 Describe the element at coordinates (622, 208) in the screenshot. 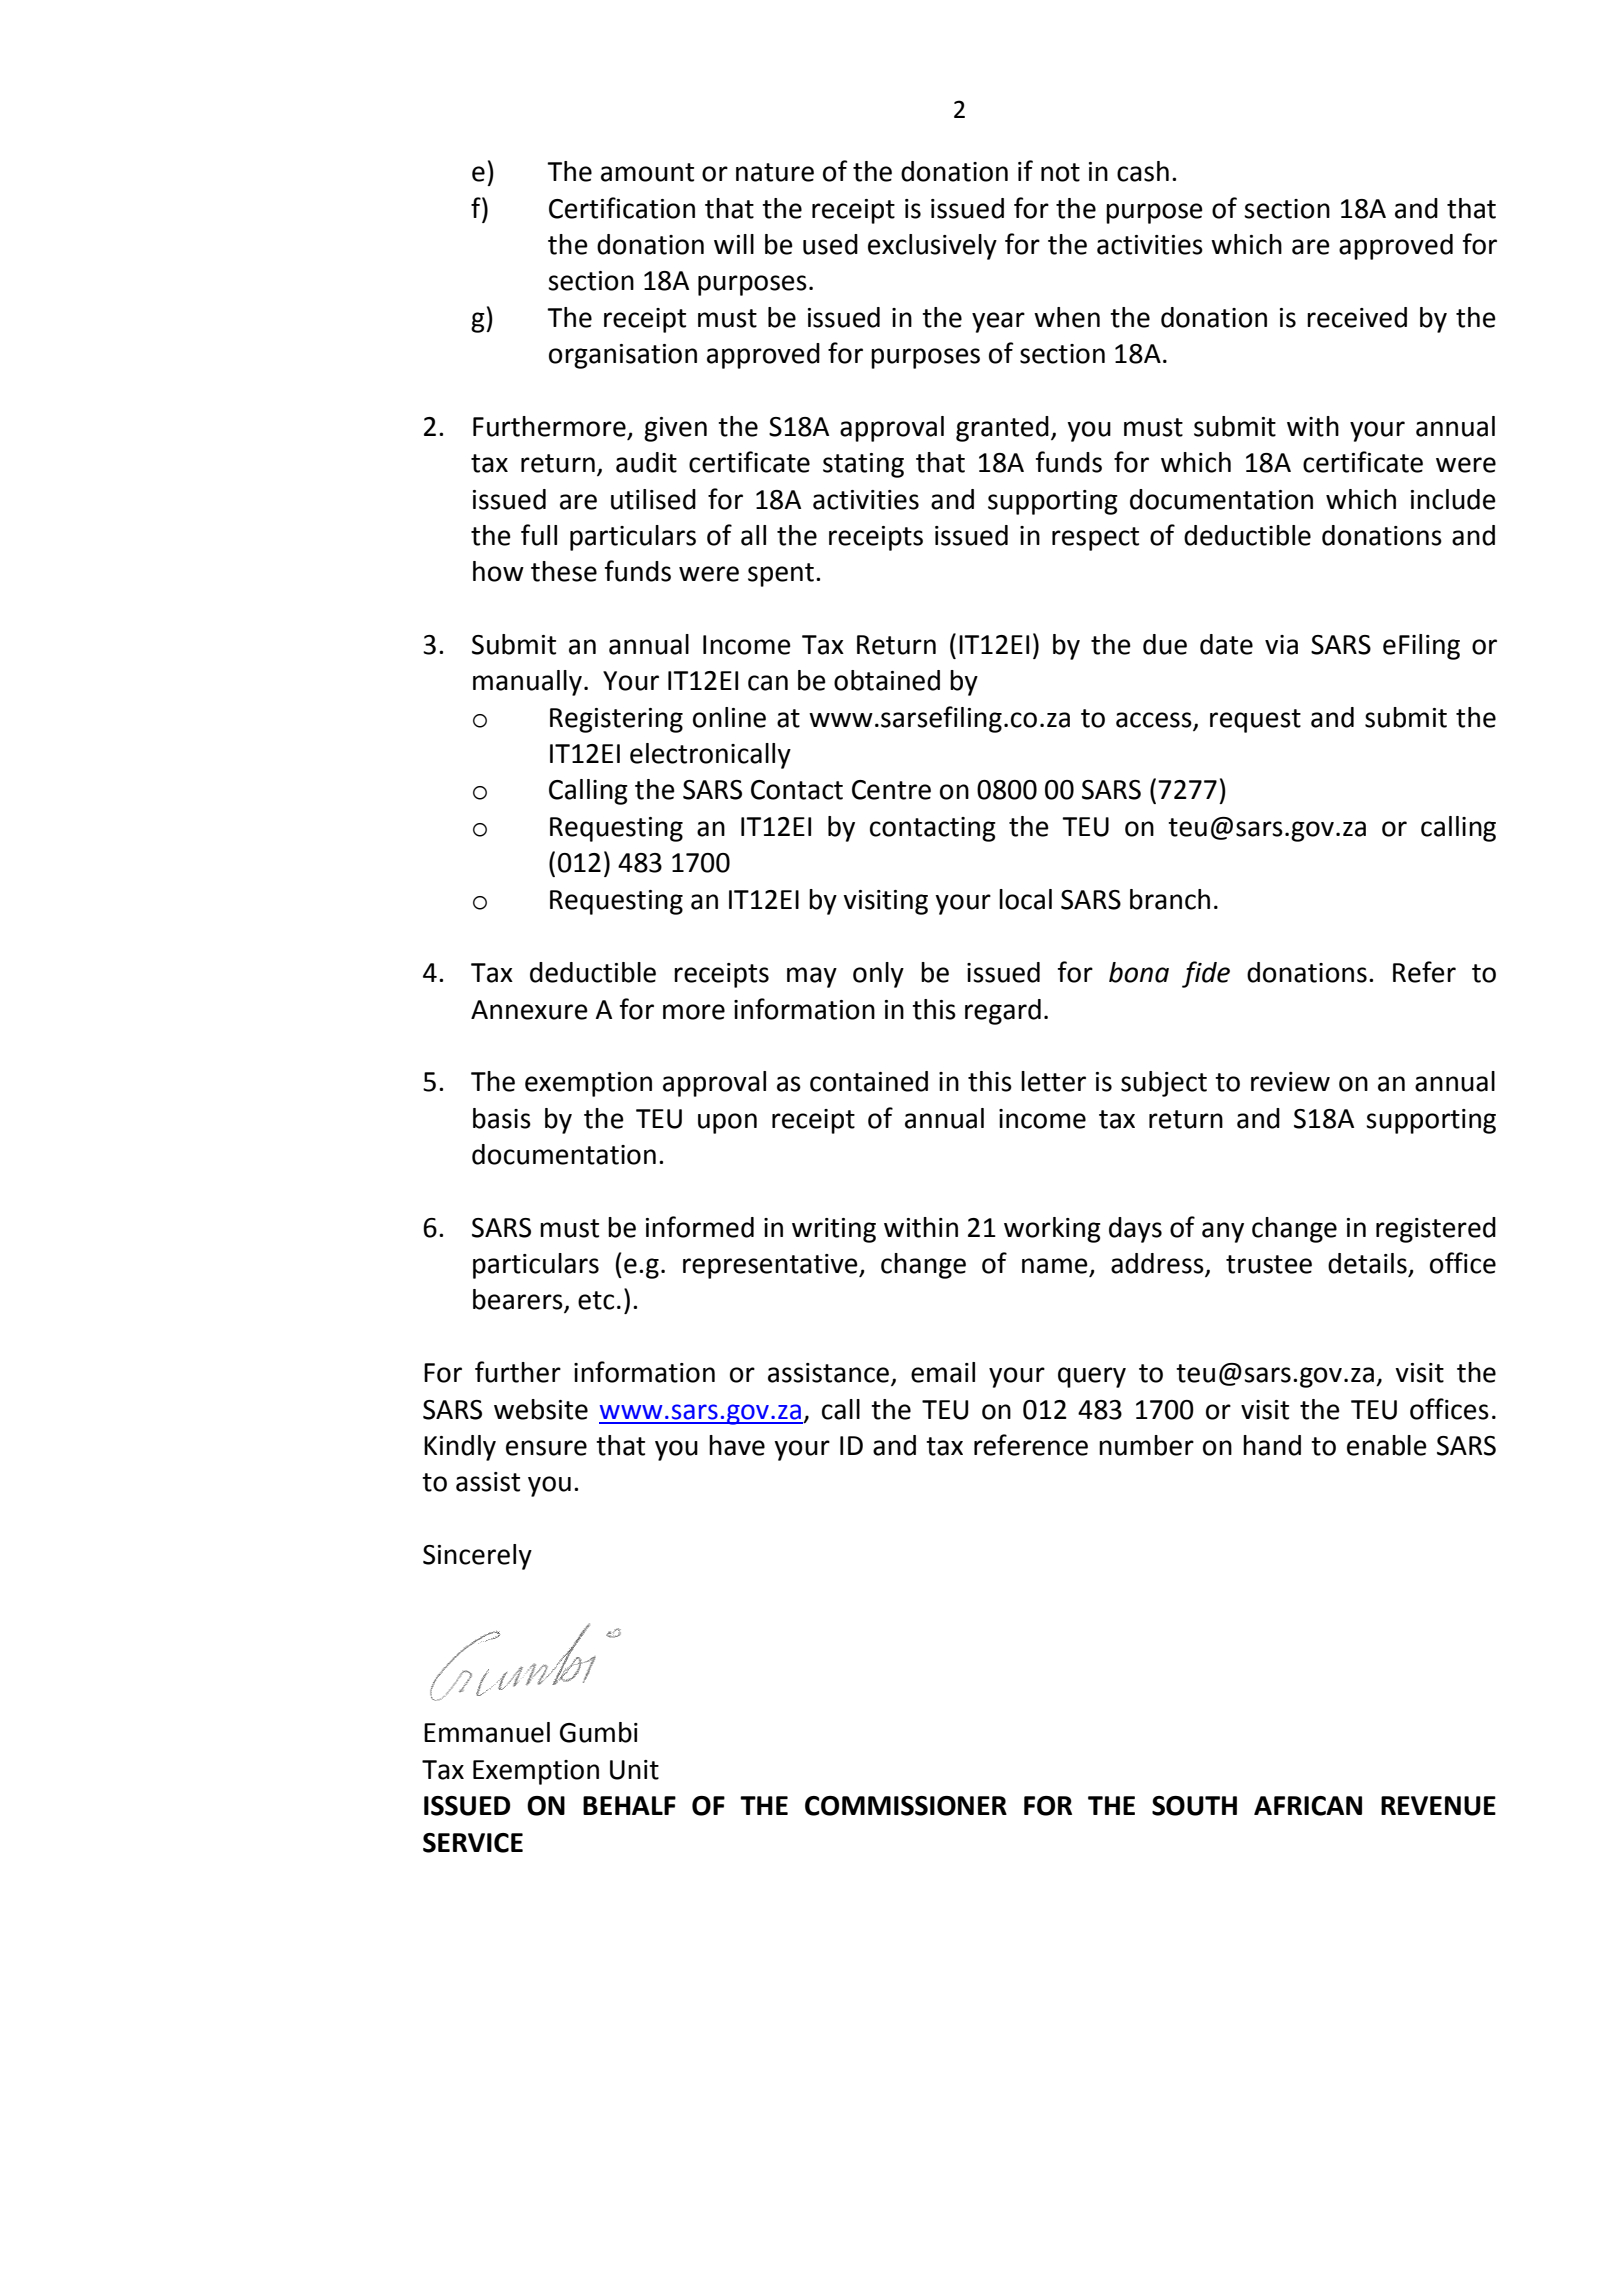

I see `Certification` at that location.
